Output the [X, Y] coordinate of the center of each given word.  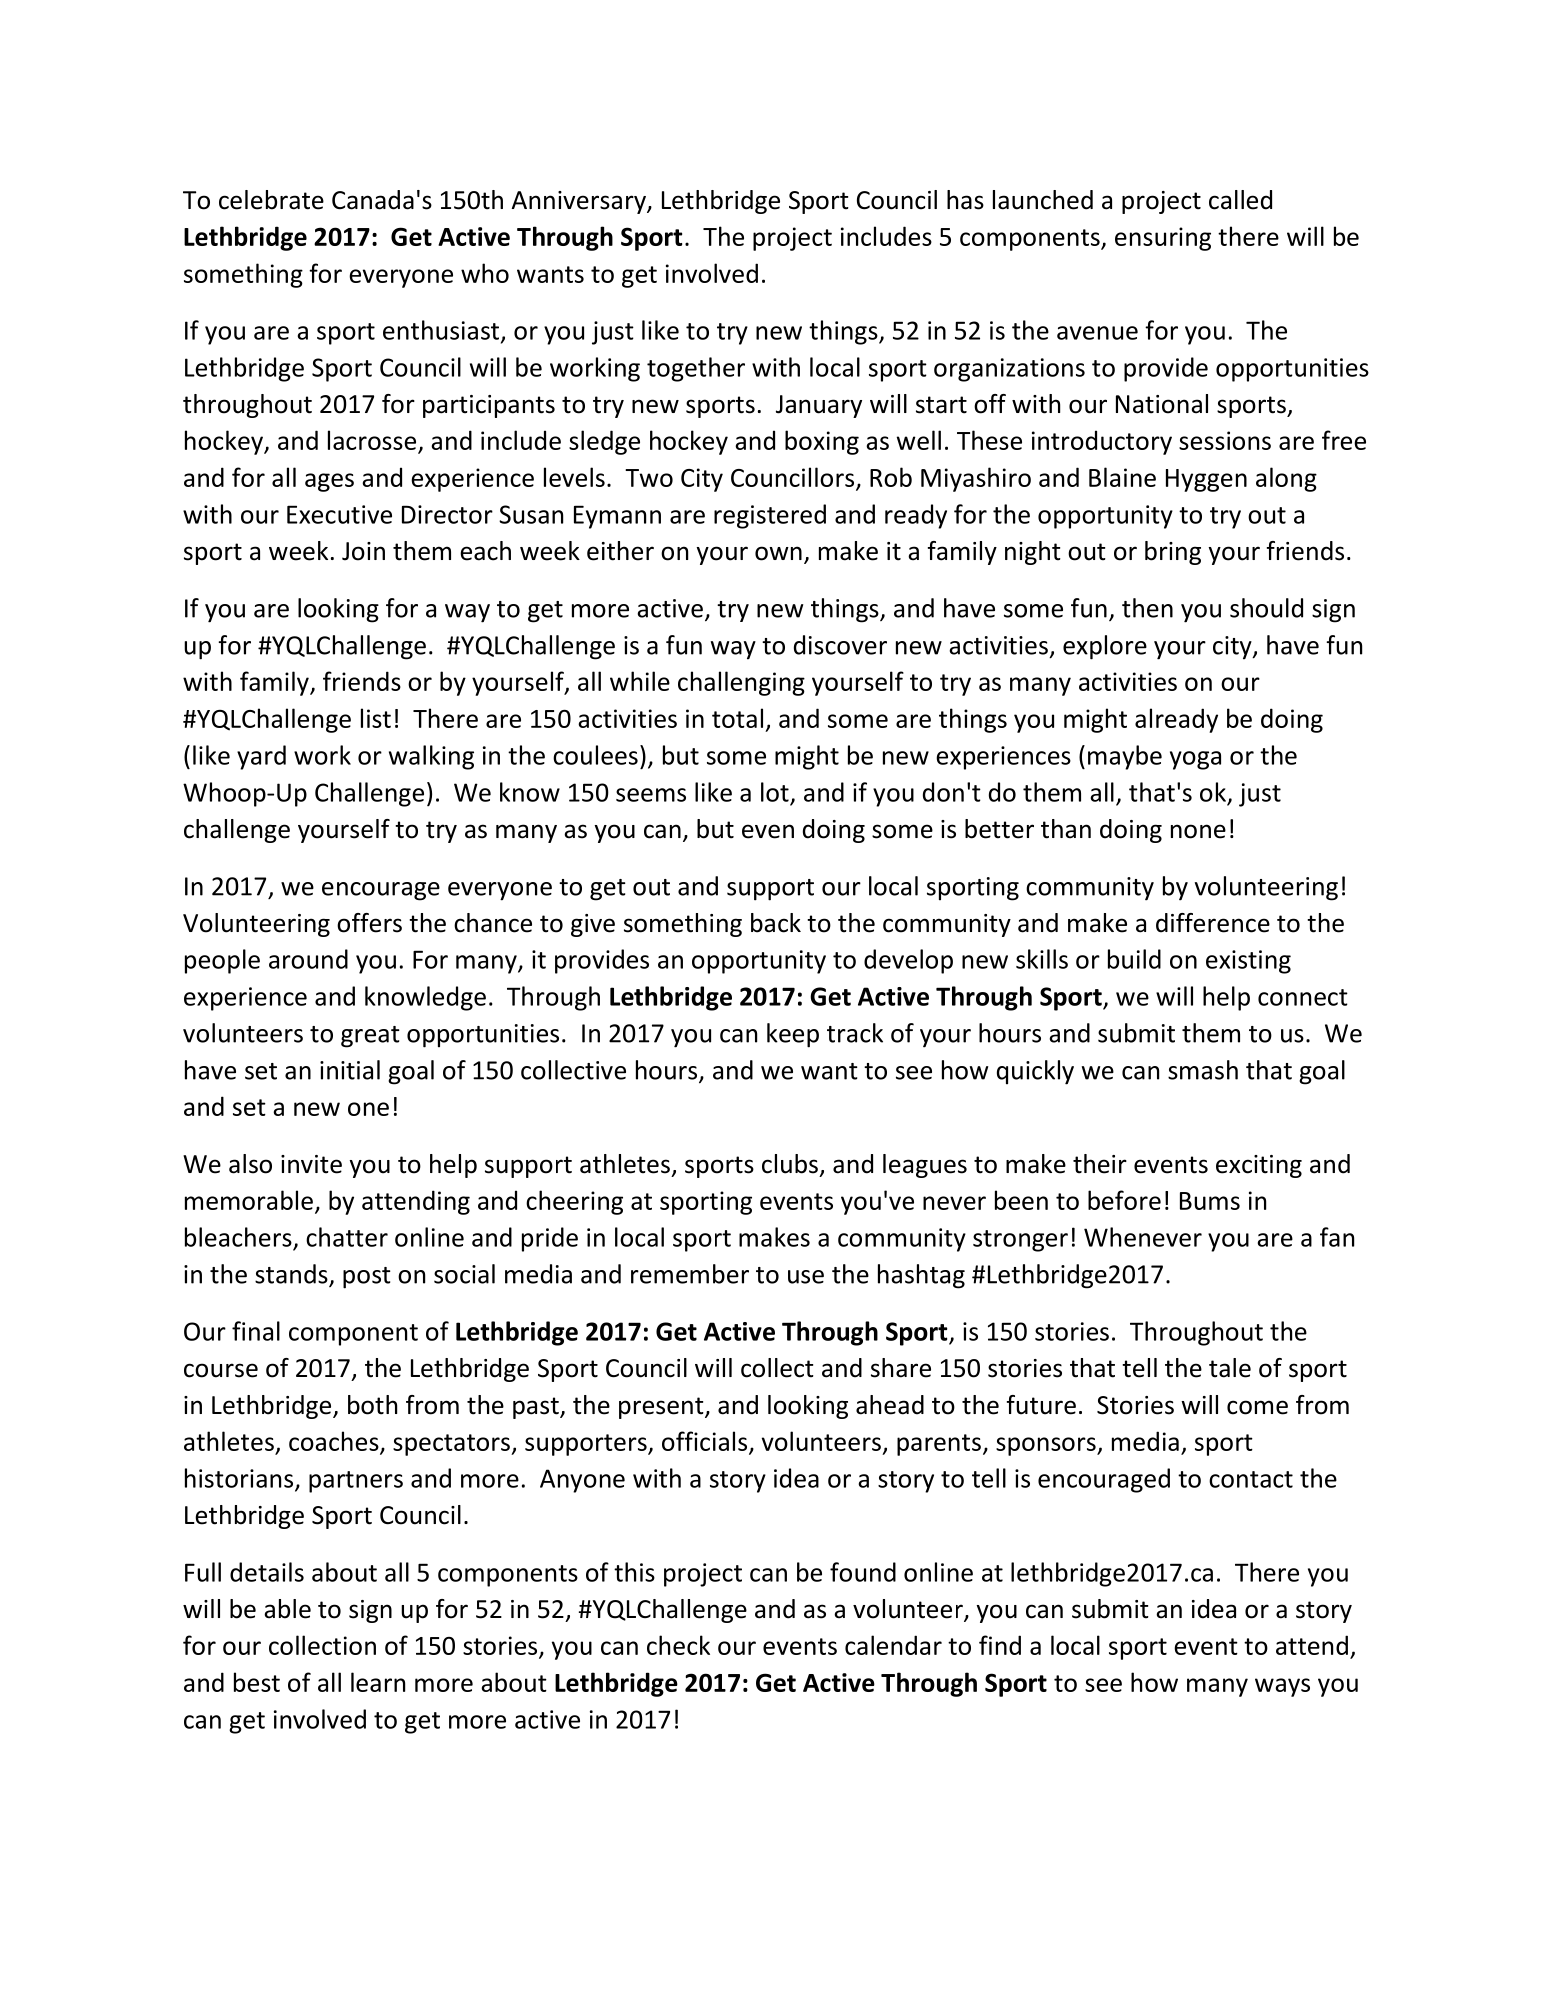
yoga [1195, 760]
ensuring [1163, 239]
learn [378, 1682]
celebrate [271, 200]
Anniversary [580, 202]
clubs [790, 1164]
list [376, 718]
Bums [1210, 1201]
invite [311, 1164]
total [737, 718]
